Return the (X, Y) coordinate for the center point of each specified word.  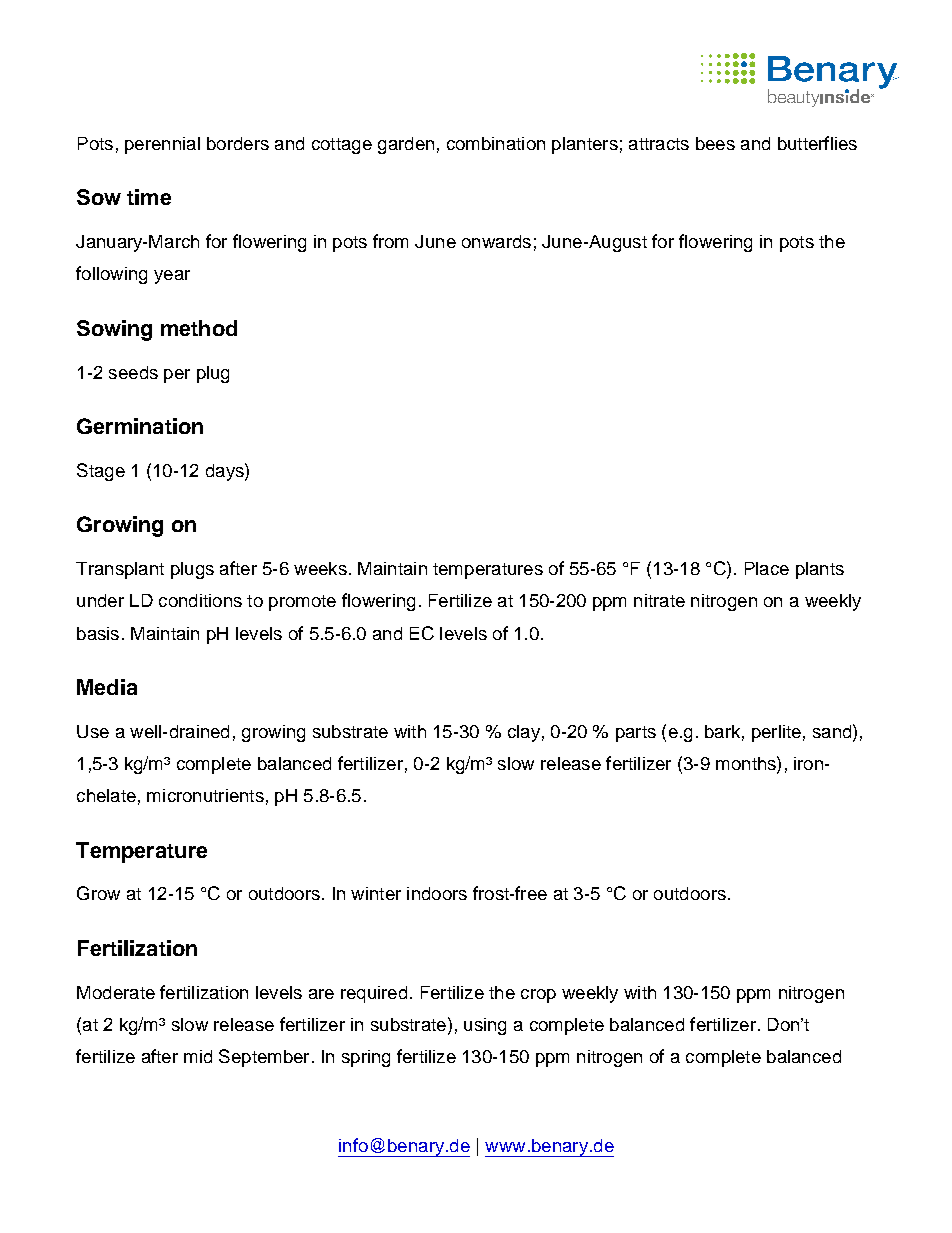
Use (93, 731)
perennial (162, 145)
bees (715, 143)
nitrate (659, 600)
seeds (133, 372)
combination (496, 143)
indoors (437, 893)
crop (538, 996)
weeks (320, 568)
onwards (496, 241)
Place (767, 568)
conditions (200, 600)
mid (198, 1056)
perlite (776, 733)
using (485, 1026)
